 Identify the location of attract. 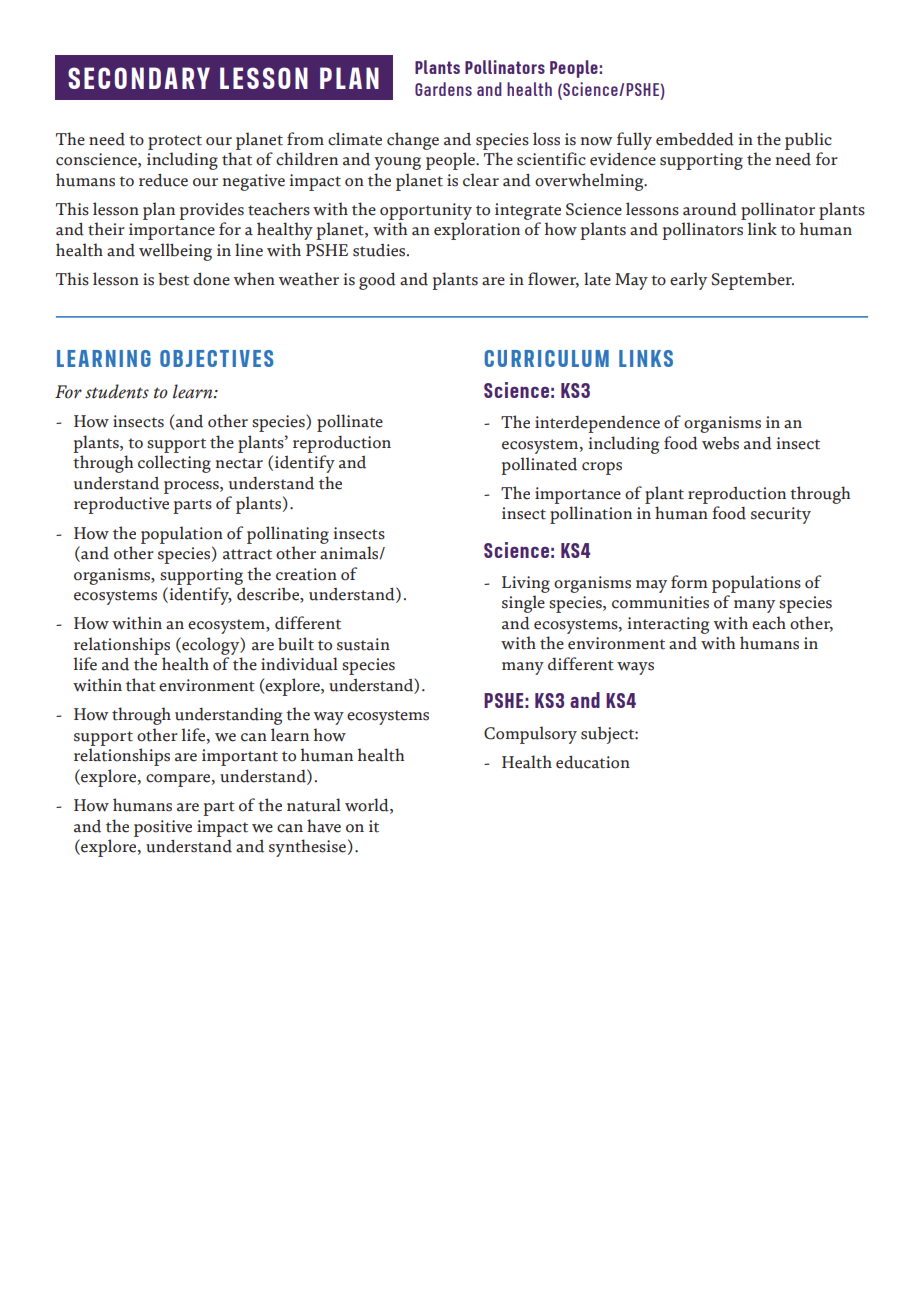
(247, 554).
